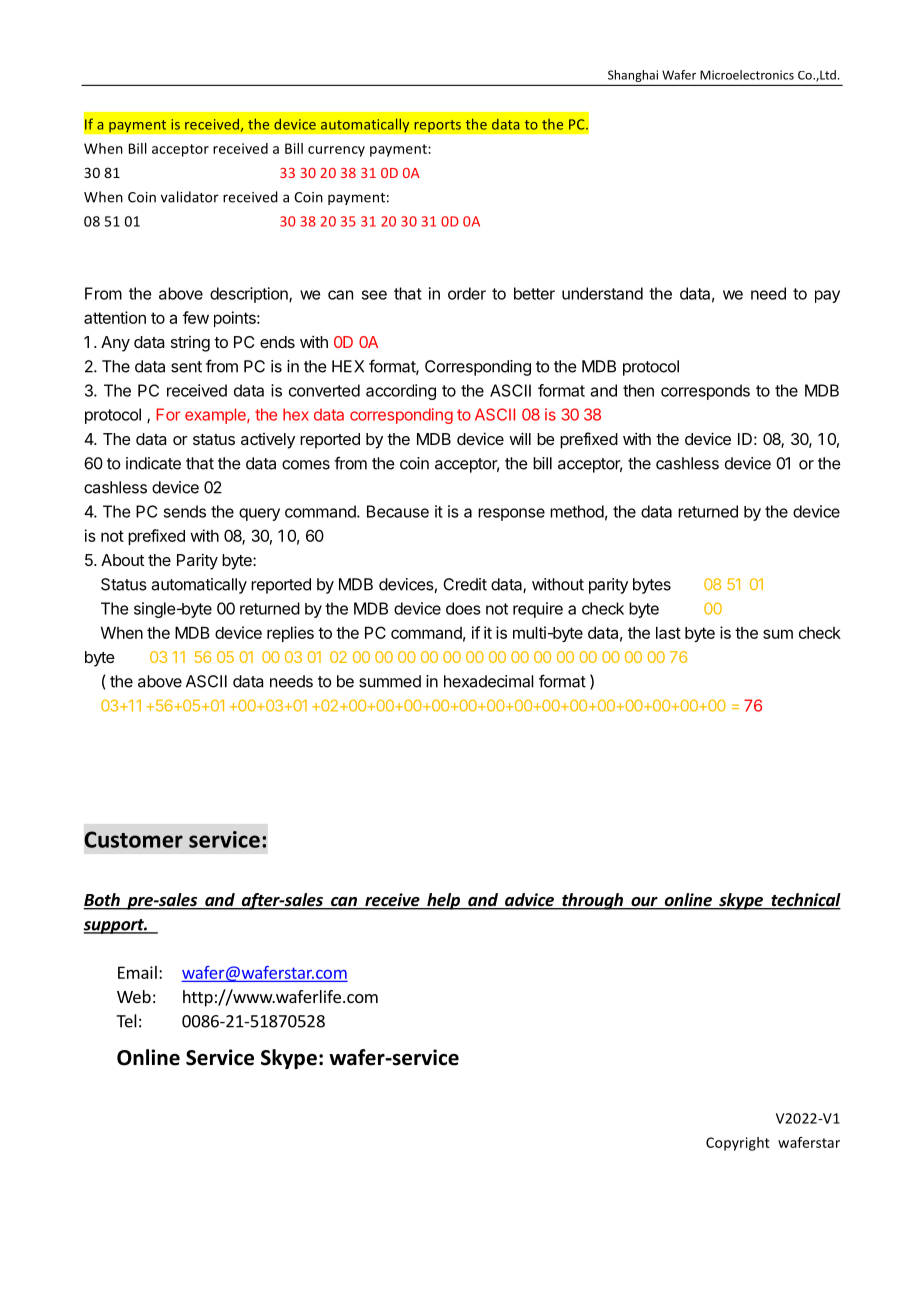  I want to click on indicate, so click(153, 463).
